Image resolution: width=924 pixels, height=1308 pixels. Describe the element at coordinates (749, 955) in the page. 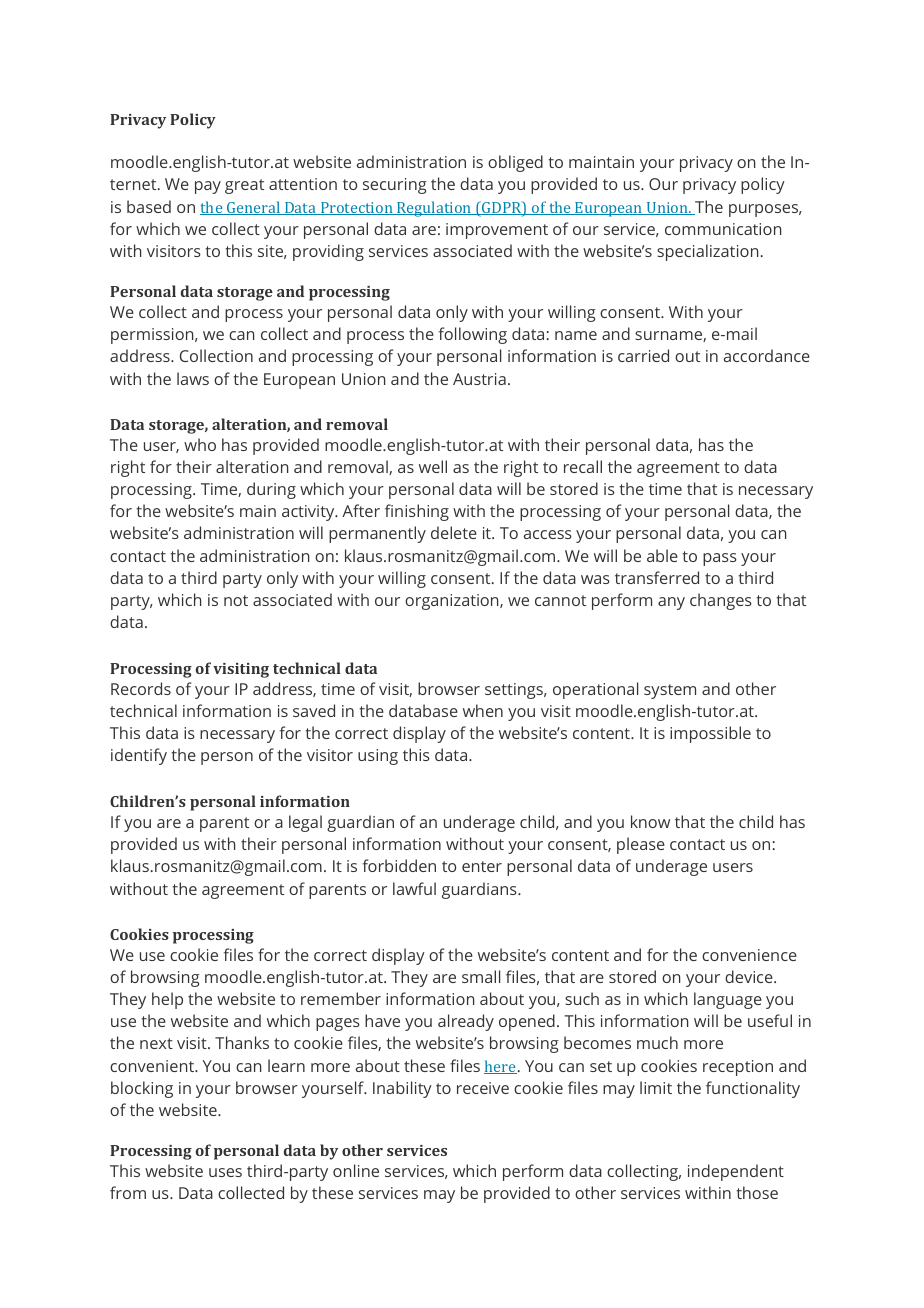

I see `convenience` at that location.
